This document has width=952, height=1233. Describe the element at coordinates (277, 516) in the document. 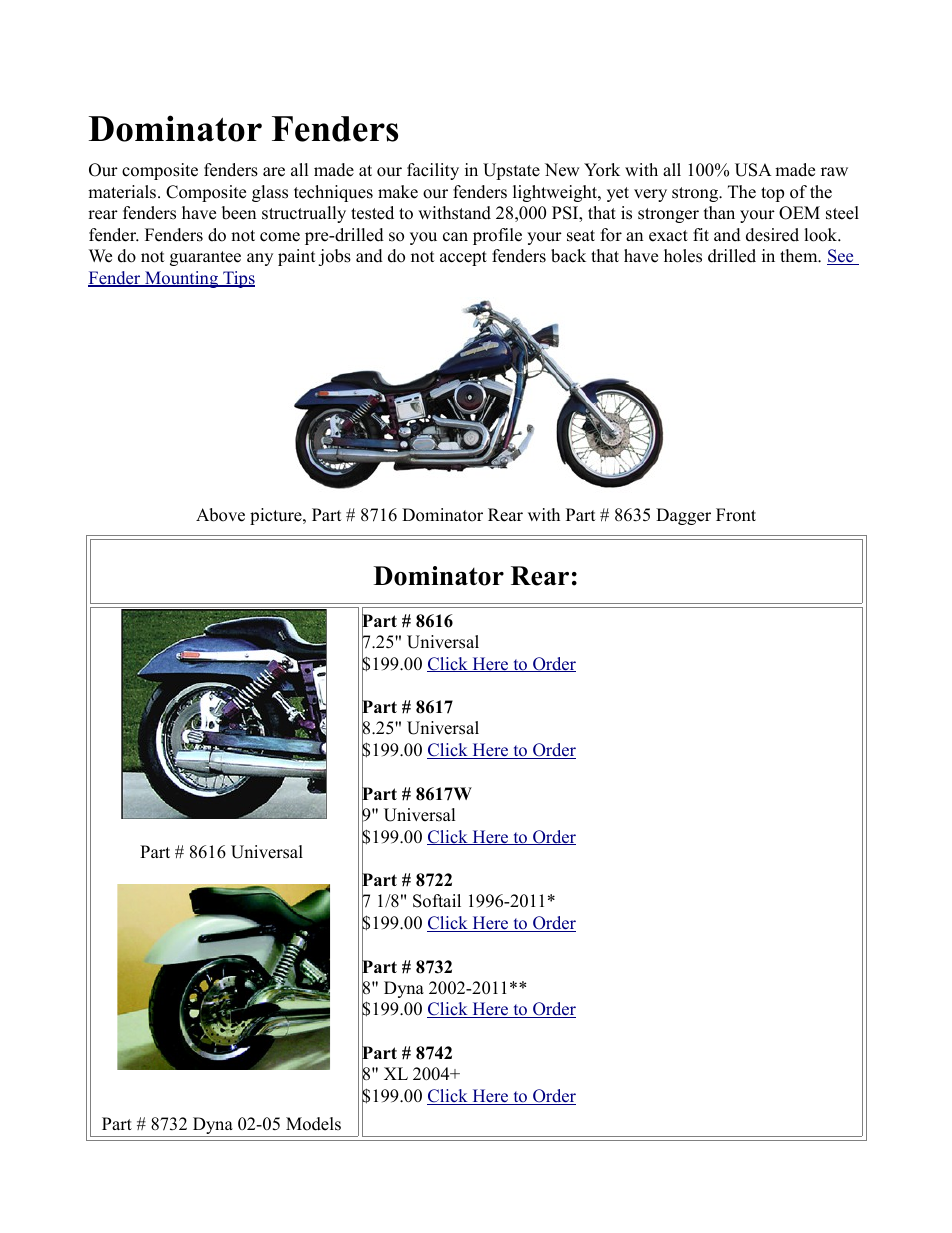

I see `picture` at that location.
